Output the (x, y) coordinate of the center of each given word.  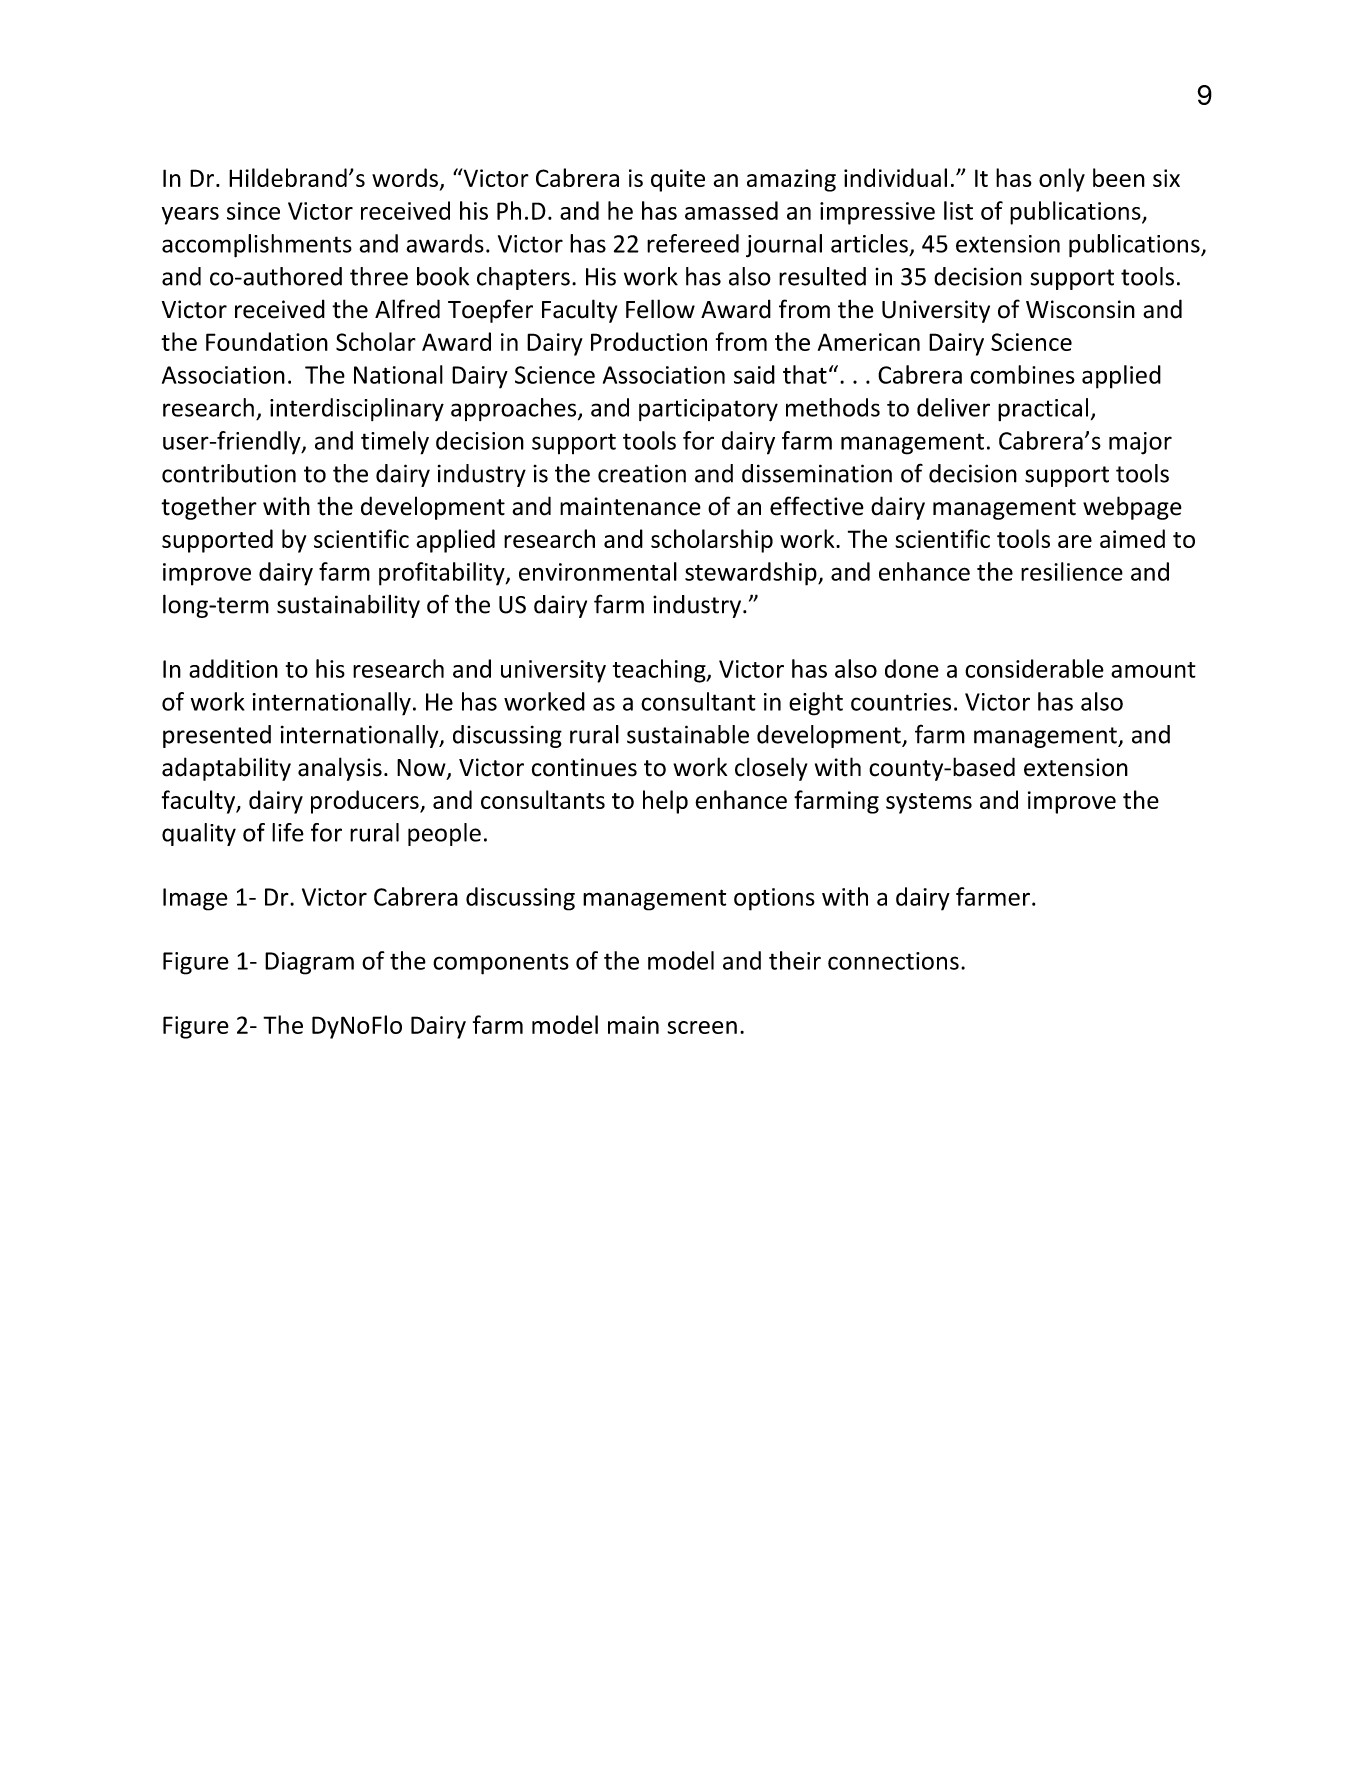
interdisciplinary (357, 409)
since (253, 211)
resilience (1072, 571)
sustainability (348, 606)
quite (678, 180)
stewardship (752, 574)
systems (929, 803)
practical (1043, 409)
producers (366, 802)
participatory (708, 410)
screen (702, 1027)
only (1062, 180)
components (501, 964)
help (665, 802)
